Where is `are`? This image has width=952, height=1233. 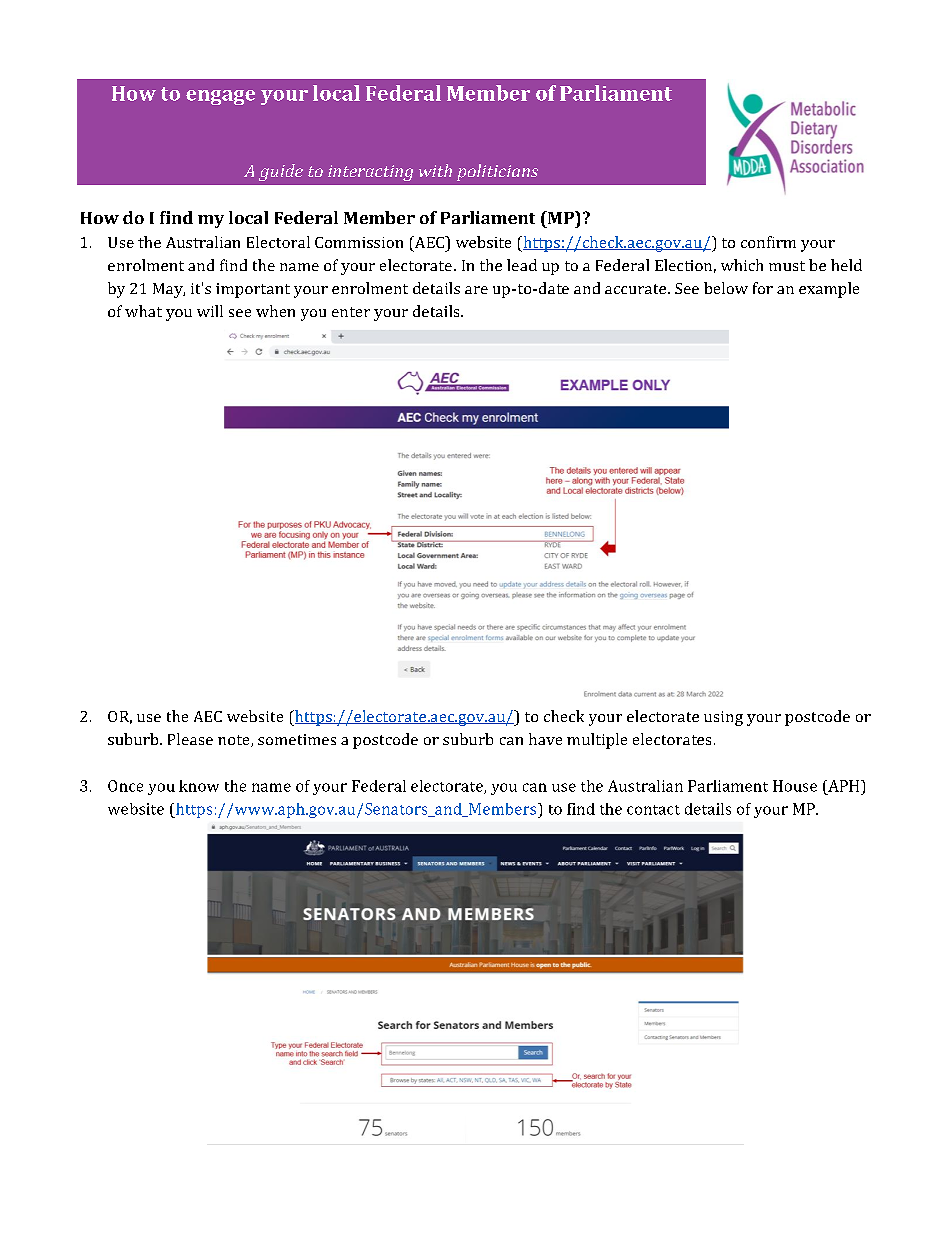
are is located at coordinates (476, 290).
